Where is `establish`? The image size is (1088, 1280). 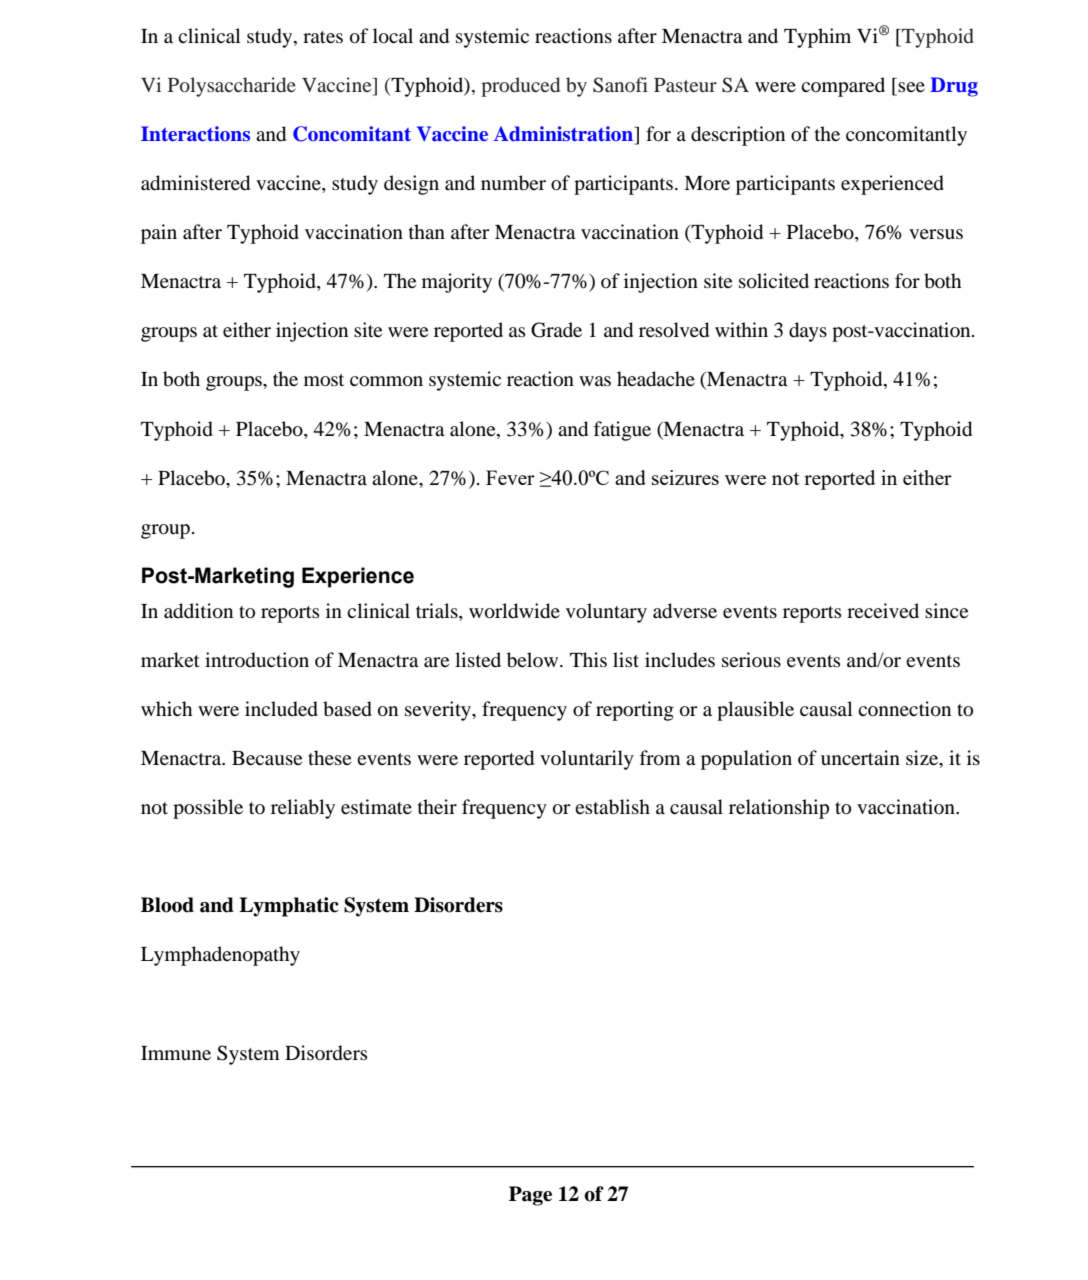 establish is located at coordinates (612, 807).
